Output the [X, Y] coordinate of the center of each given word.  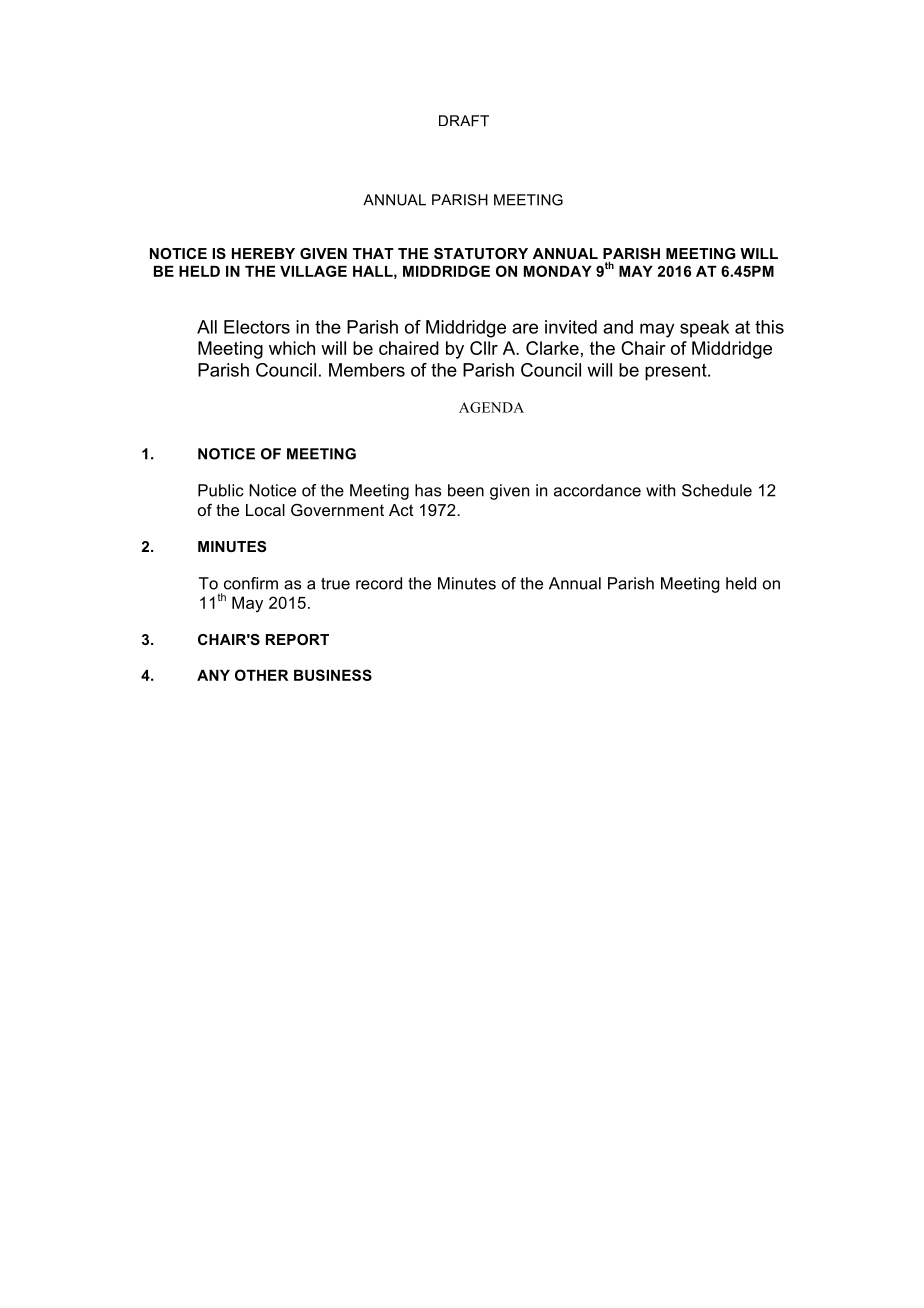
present [677, 372]
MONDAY [558, 271]
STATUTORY [481, 253]
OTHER [261, 675]
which [292, 348]
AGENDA [491, 407]
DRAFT [464, 121]
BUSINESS [333, 675]
